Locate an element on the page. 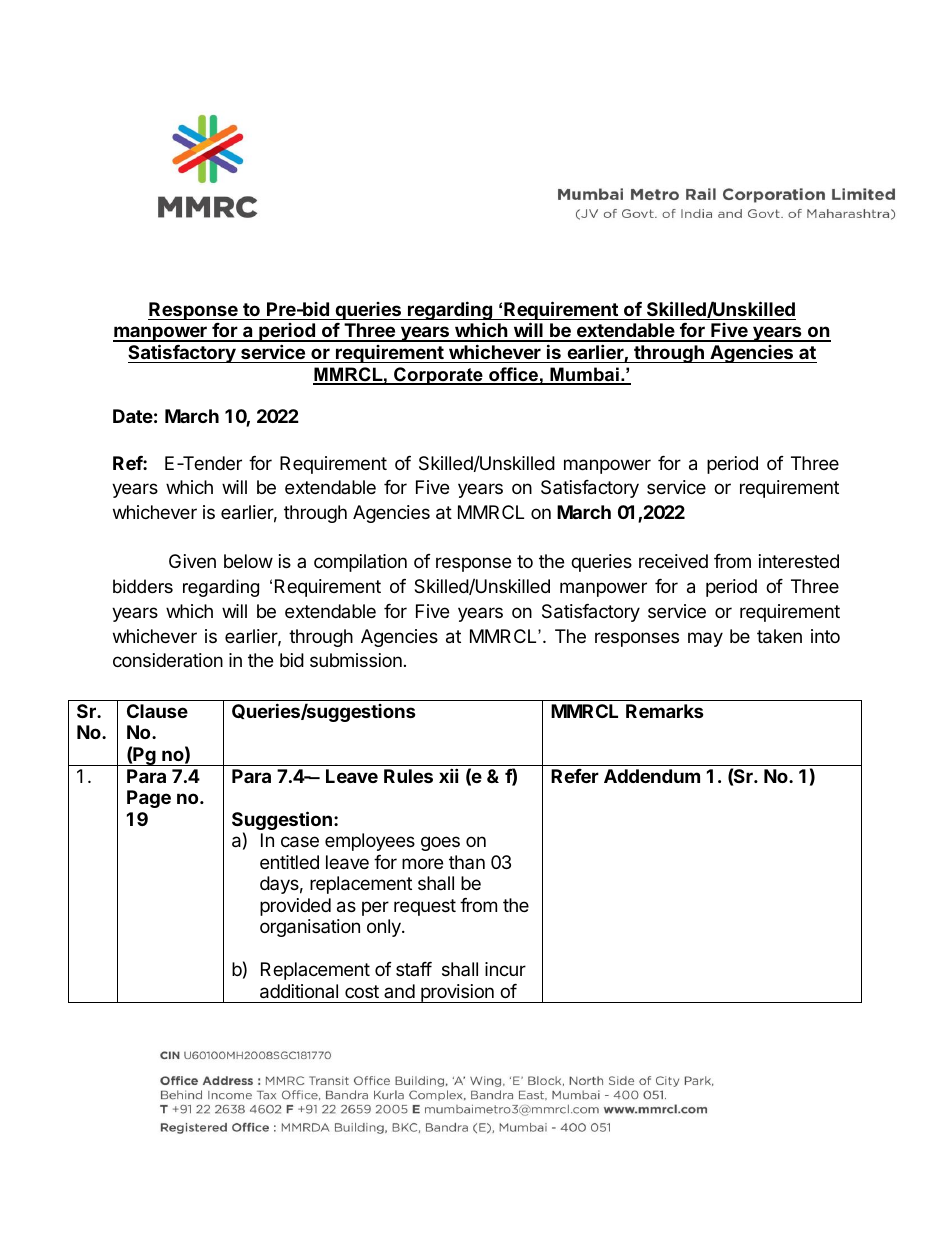 Image resolution: width=952 pixels, height=1233 pixels. submission is located at coordinates (356, 660).
